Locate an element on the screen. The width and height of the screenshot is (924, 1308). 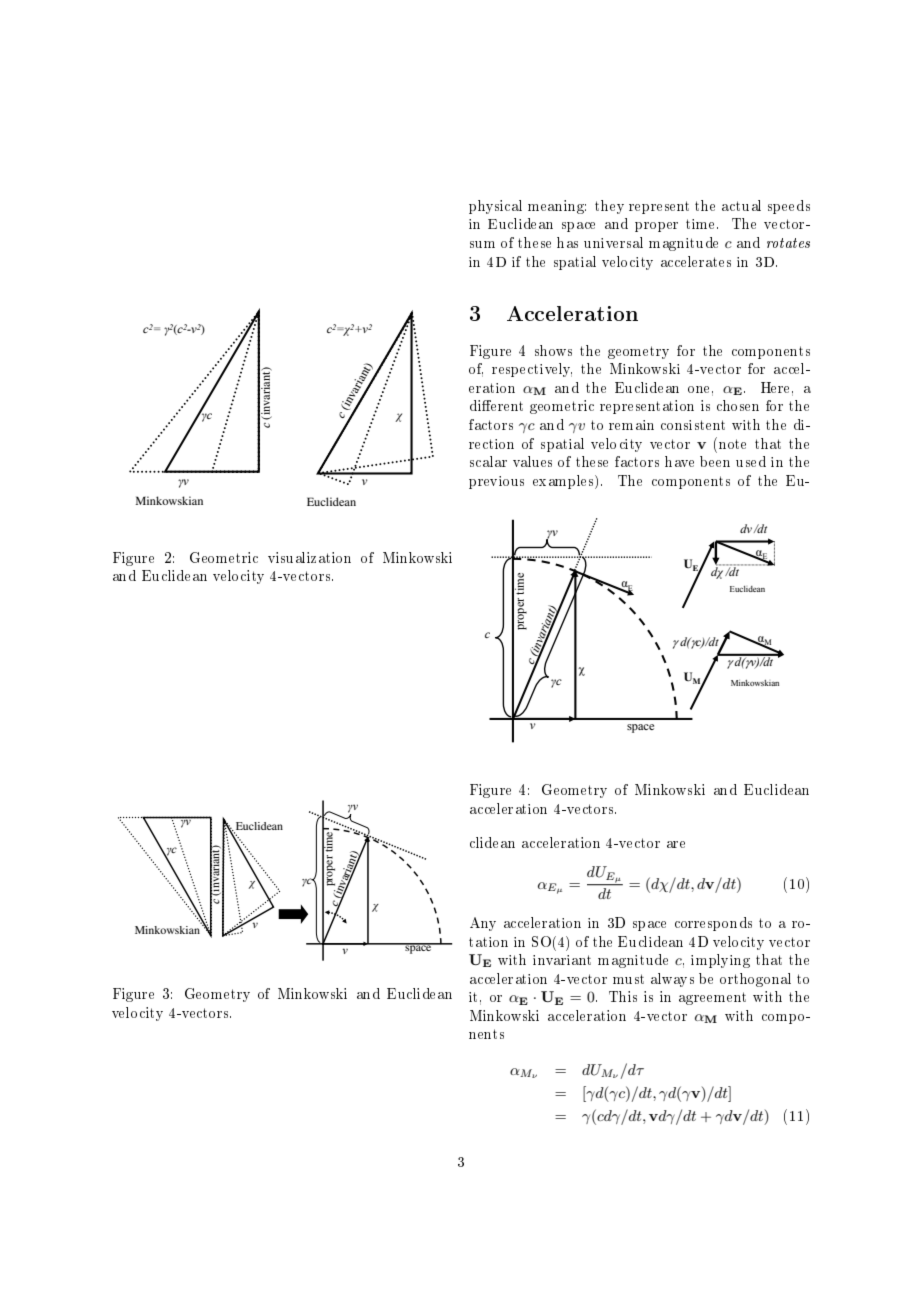
scalar is located at coordinates (488, 461).
